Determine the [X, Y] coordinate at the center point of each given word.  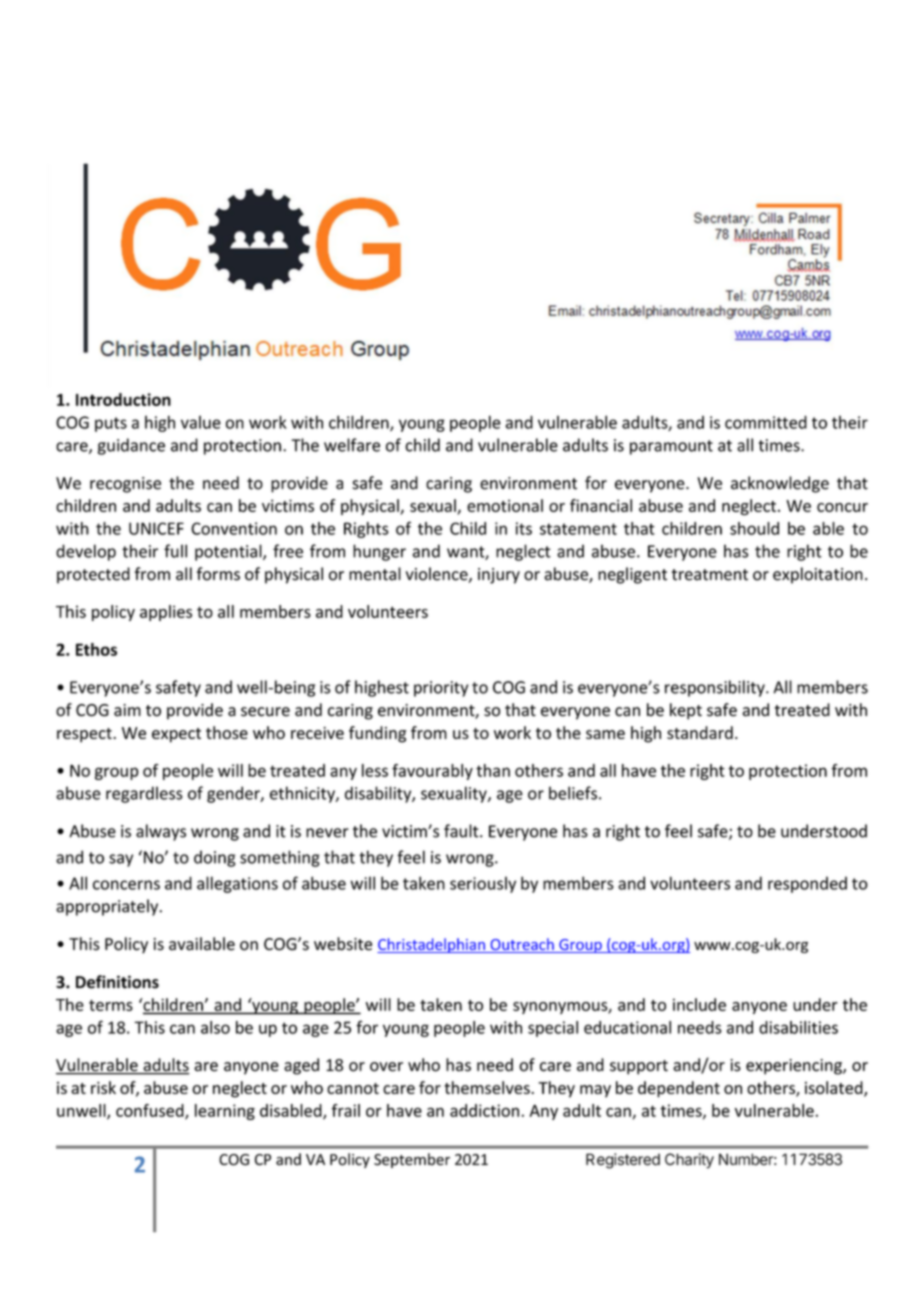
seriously [483, 884]
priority [441, 689]
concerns [126, 885]
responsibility [716, 688]
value [201, 422]
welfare [352, 445]
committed [766, 422]
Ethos [96, 649]
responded [807, 884]
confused [151, 1111]
